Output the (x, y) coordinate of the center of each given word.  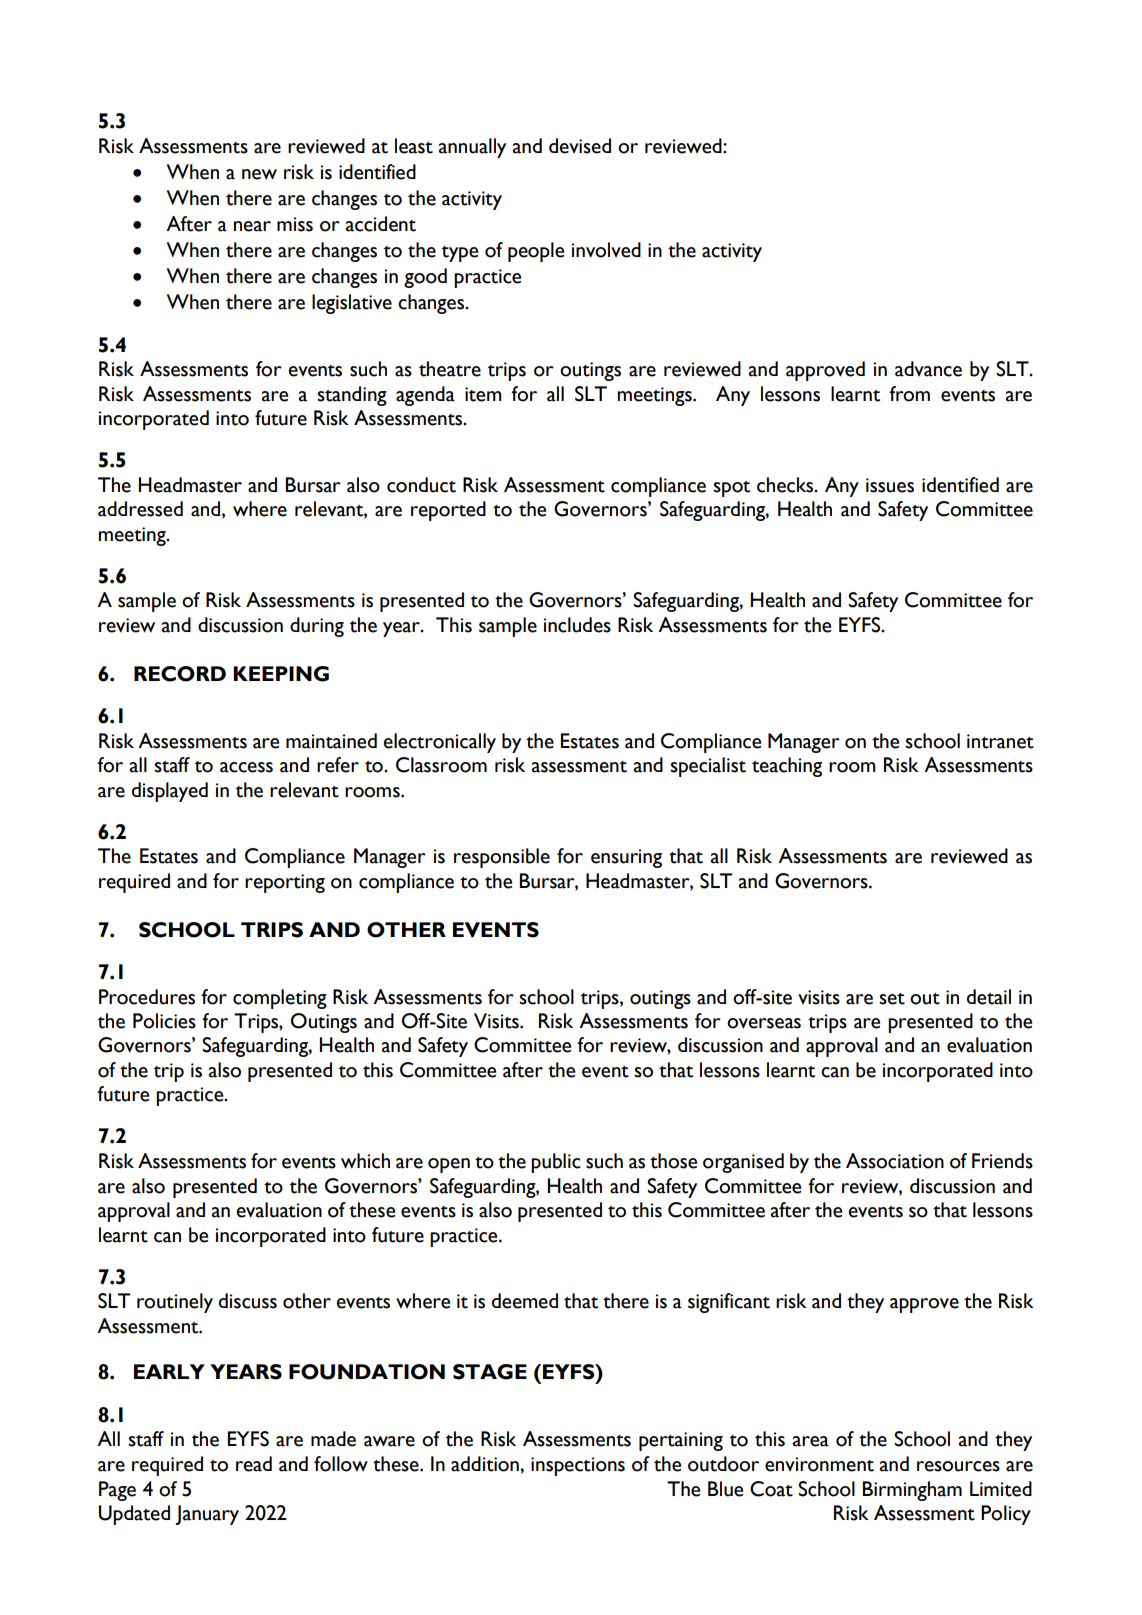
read (254, 1464)
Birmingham (912, 1491)
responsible (502, 858)
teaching (787, 767)
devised (580, 146)
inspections (578, 1466)
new (259, 174)
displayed (170, 792)
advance (928, 369)
